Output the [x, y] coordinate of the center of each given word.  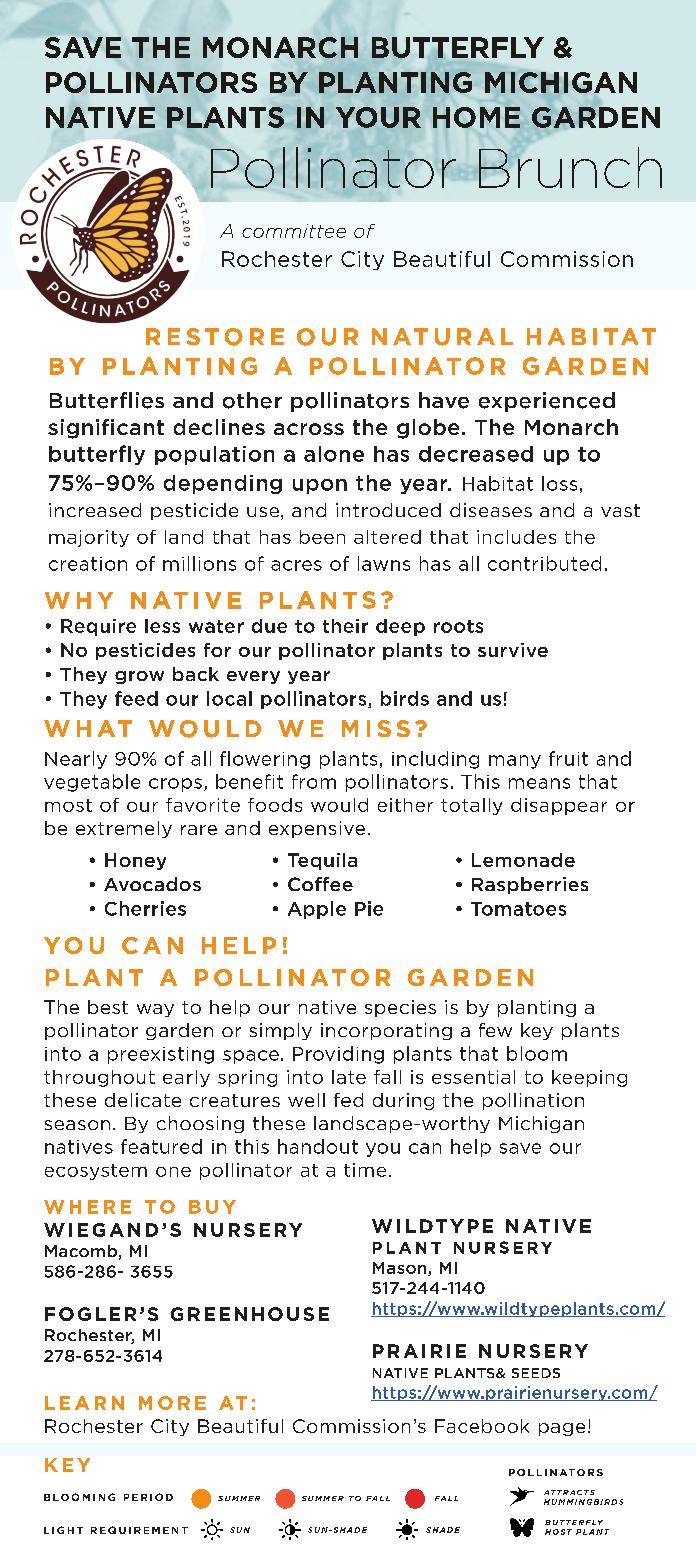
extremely [124, 829]
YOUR [378, 117]
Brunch [570, 167]
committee [294, 231]
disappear [559, 806]
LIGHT [63, 1530]
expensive [317, 829]
